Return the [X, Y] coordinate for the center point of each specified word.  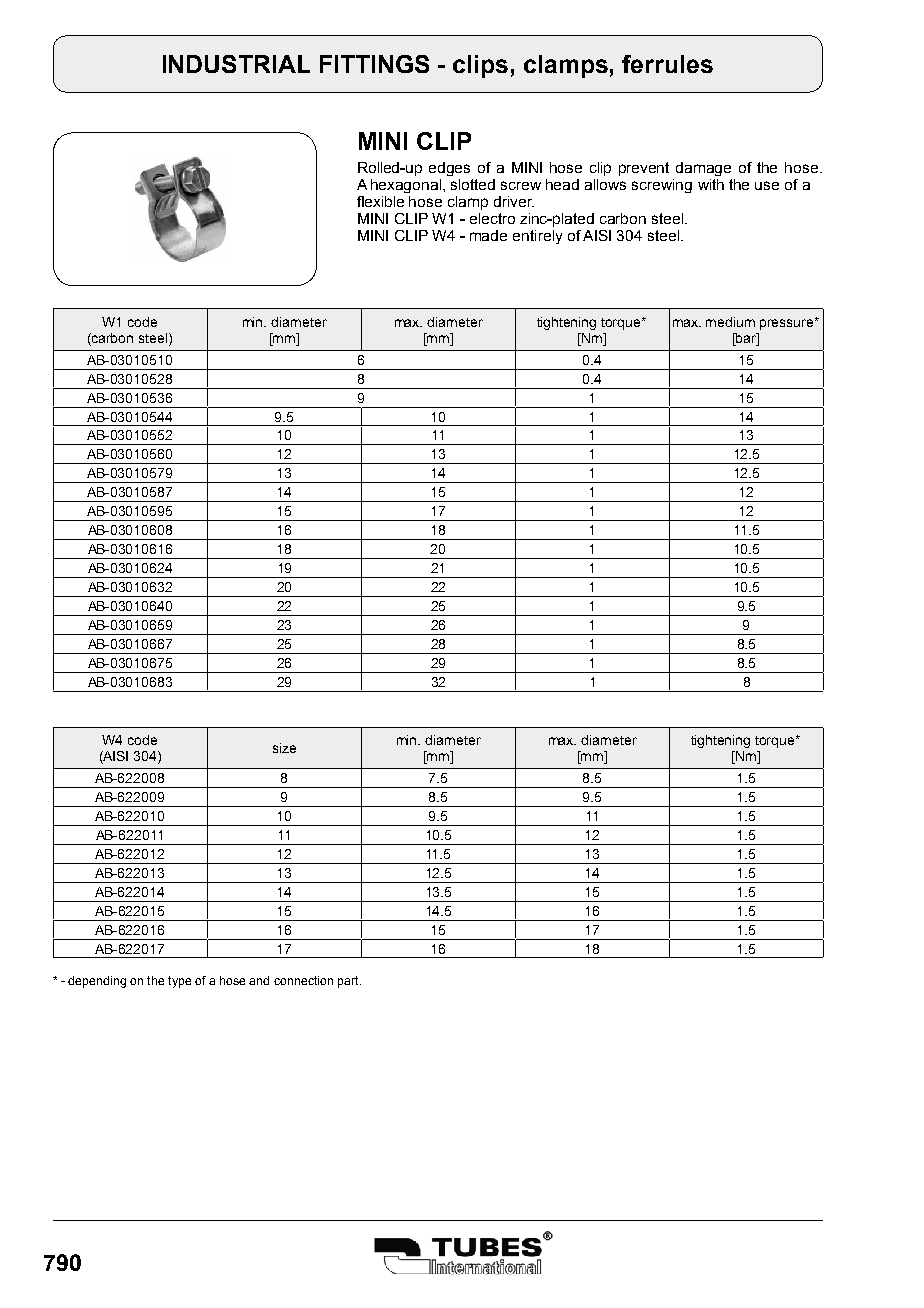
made [488, 235]
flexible [380, 201]
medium [730, 322]
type [179, 982]
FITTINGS [374, 64]
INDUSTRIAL [236, 64]
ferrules [667, 64]
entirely [537, 237]
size [284, 748]
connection [303, 980]
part [349, 982]
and [259, 980]
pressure [788, 324]
